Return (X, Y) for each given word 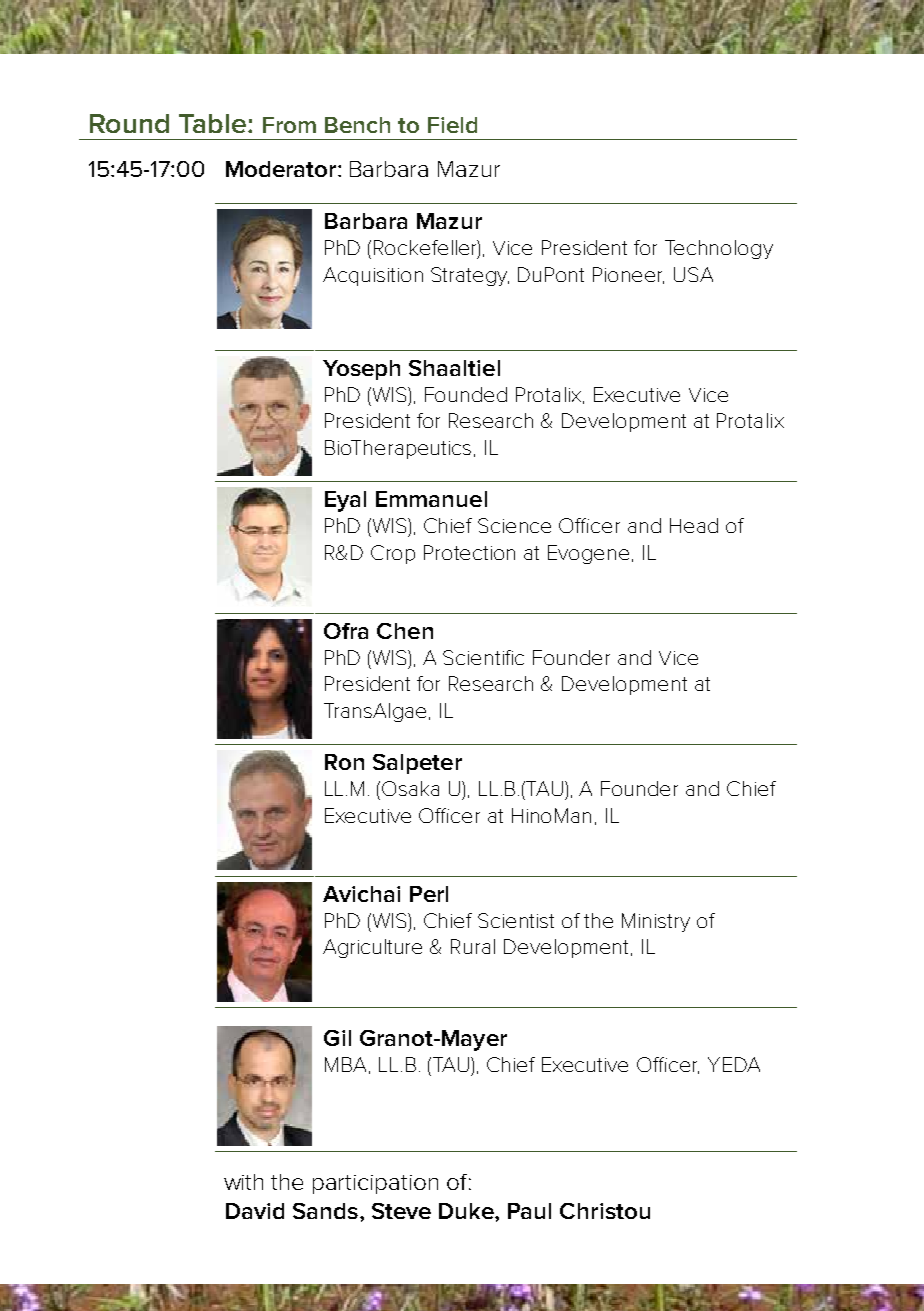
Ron (344, 762)
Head (694, 525)
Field (452, 125)
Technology (719, 249)
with (243, 1182)
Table (212, 123)
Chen (405, 631)
